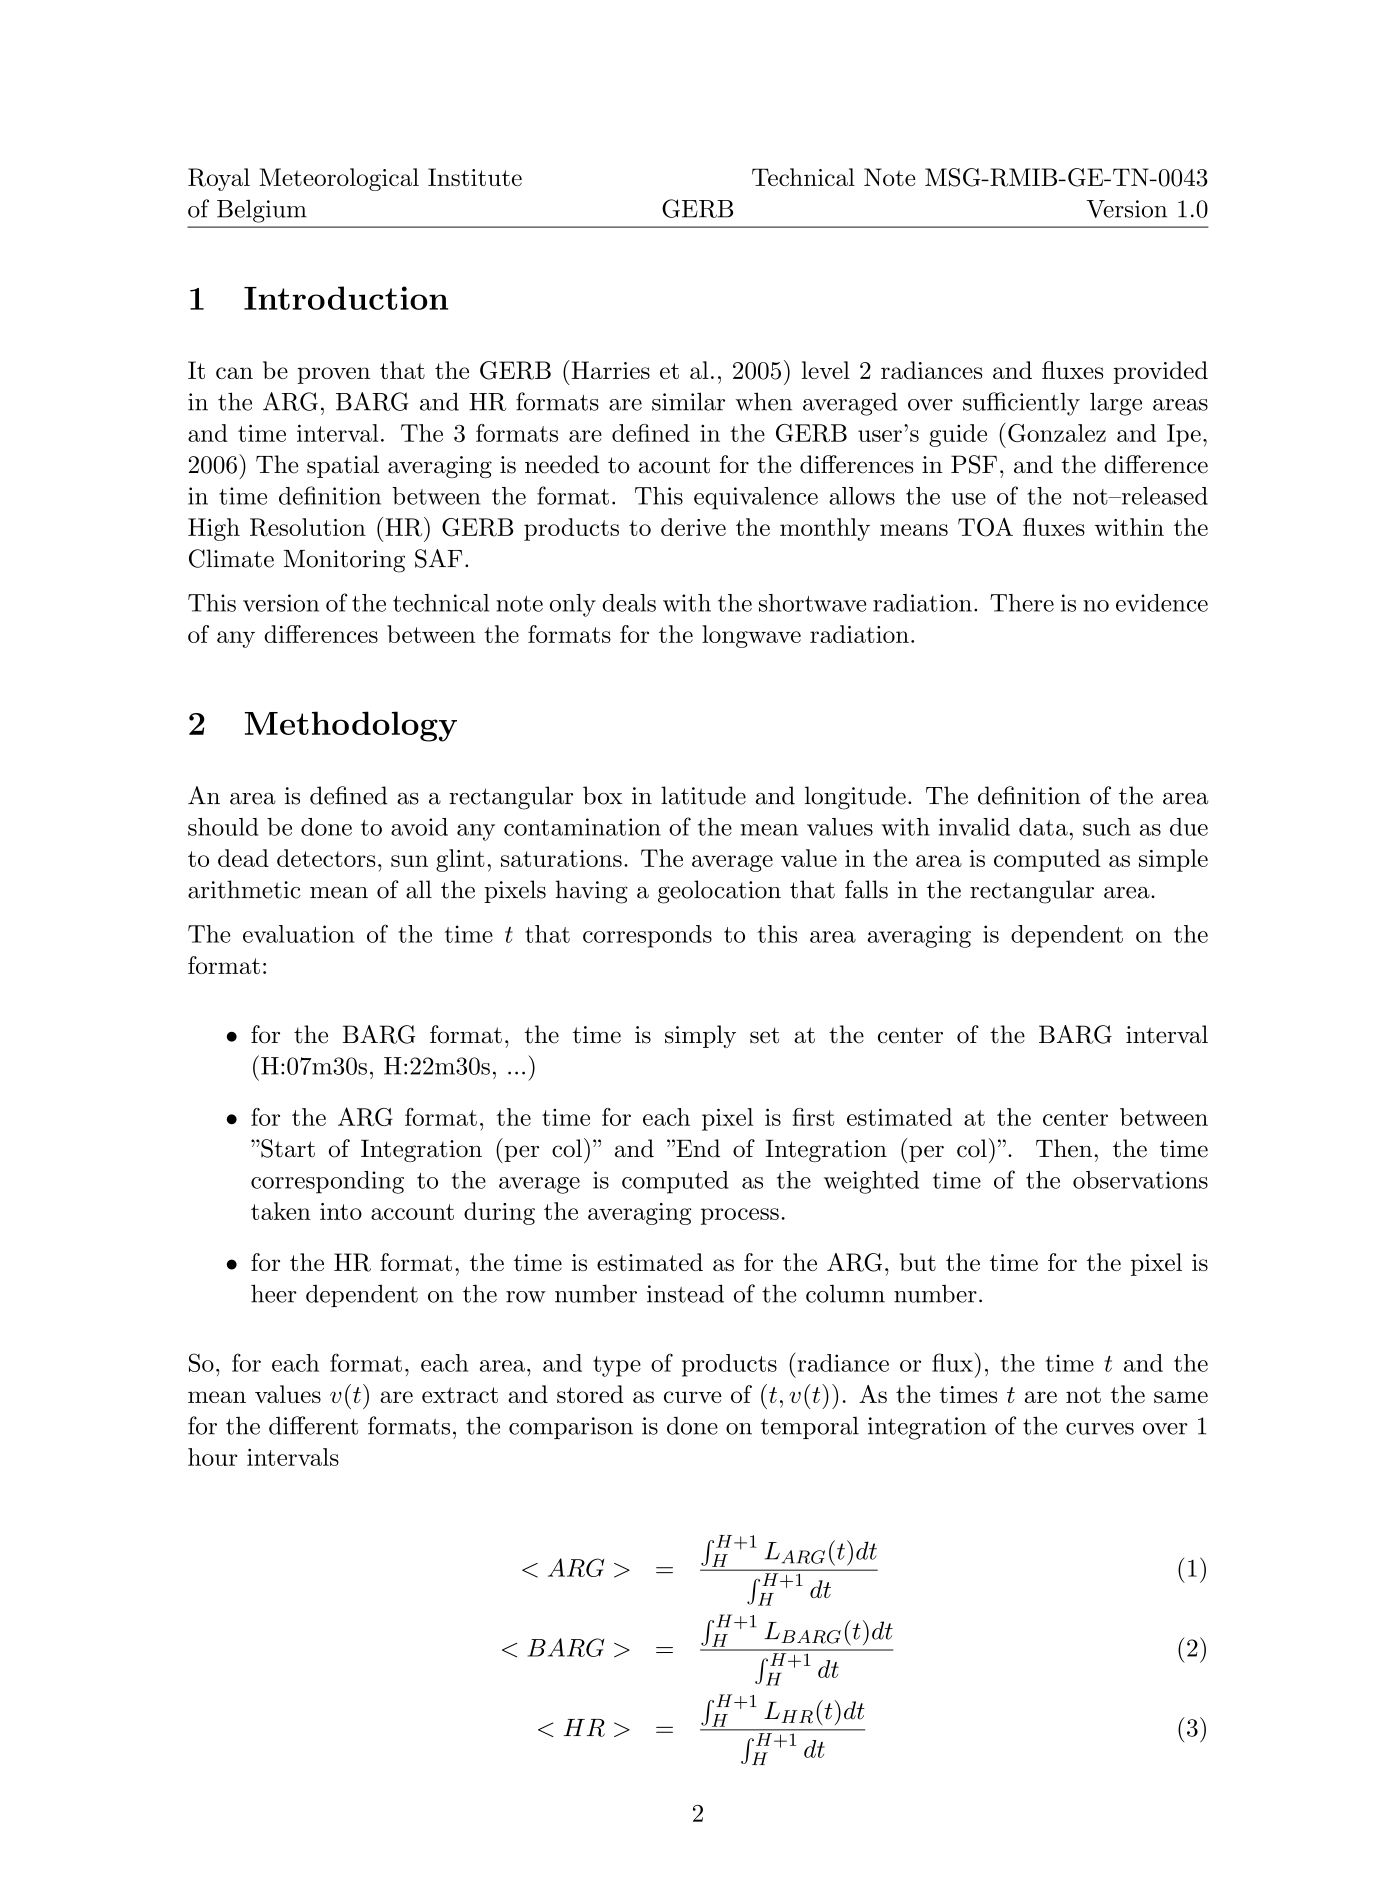  What do you see at coordinates (1043, 827) in the screenshot?
I see `data` at bounding box center [1043, 827].
